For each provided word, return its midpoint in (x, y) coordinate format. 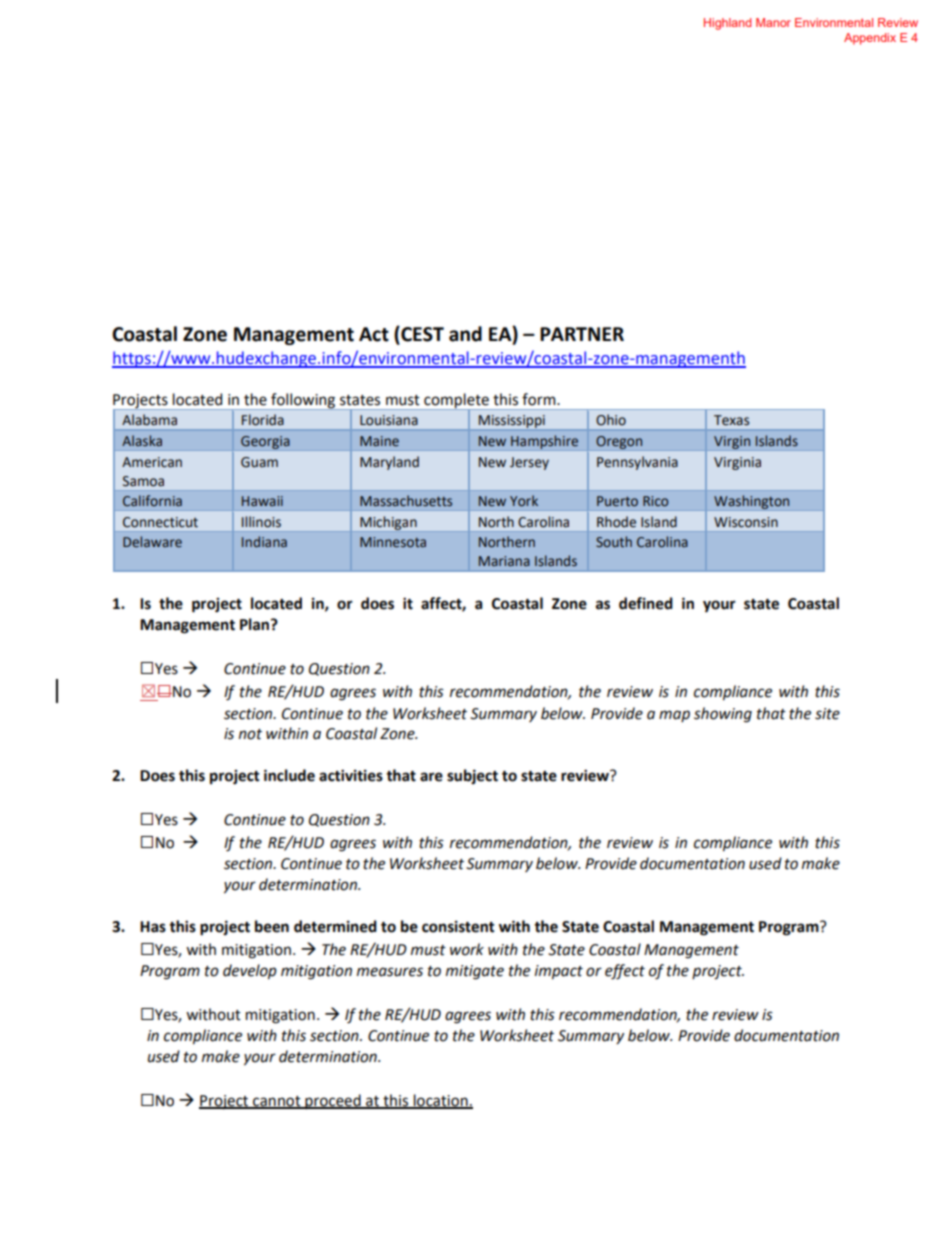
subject (472, 776)
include (289, 775)
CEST (421, 335)
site (827, 714)
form (540, 399)
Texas (731, 420)
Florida (263, 420)
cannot (277, 1102)
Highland (727, 24)
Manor (773, 22)
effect (625, 972)
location (441, 1101)
